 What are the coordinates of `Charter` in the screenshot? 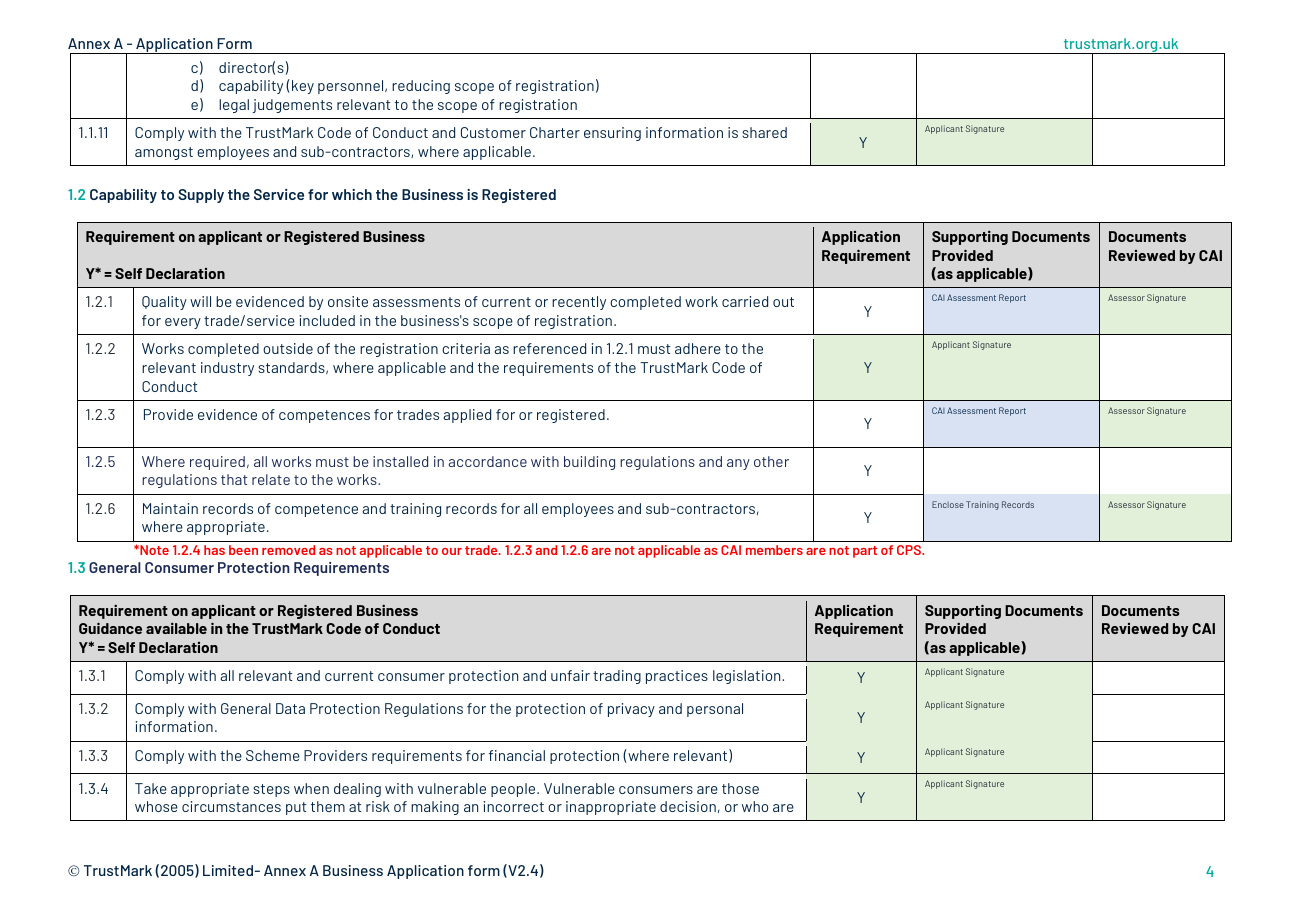 It's located at (555, 132).
